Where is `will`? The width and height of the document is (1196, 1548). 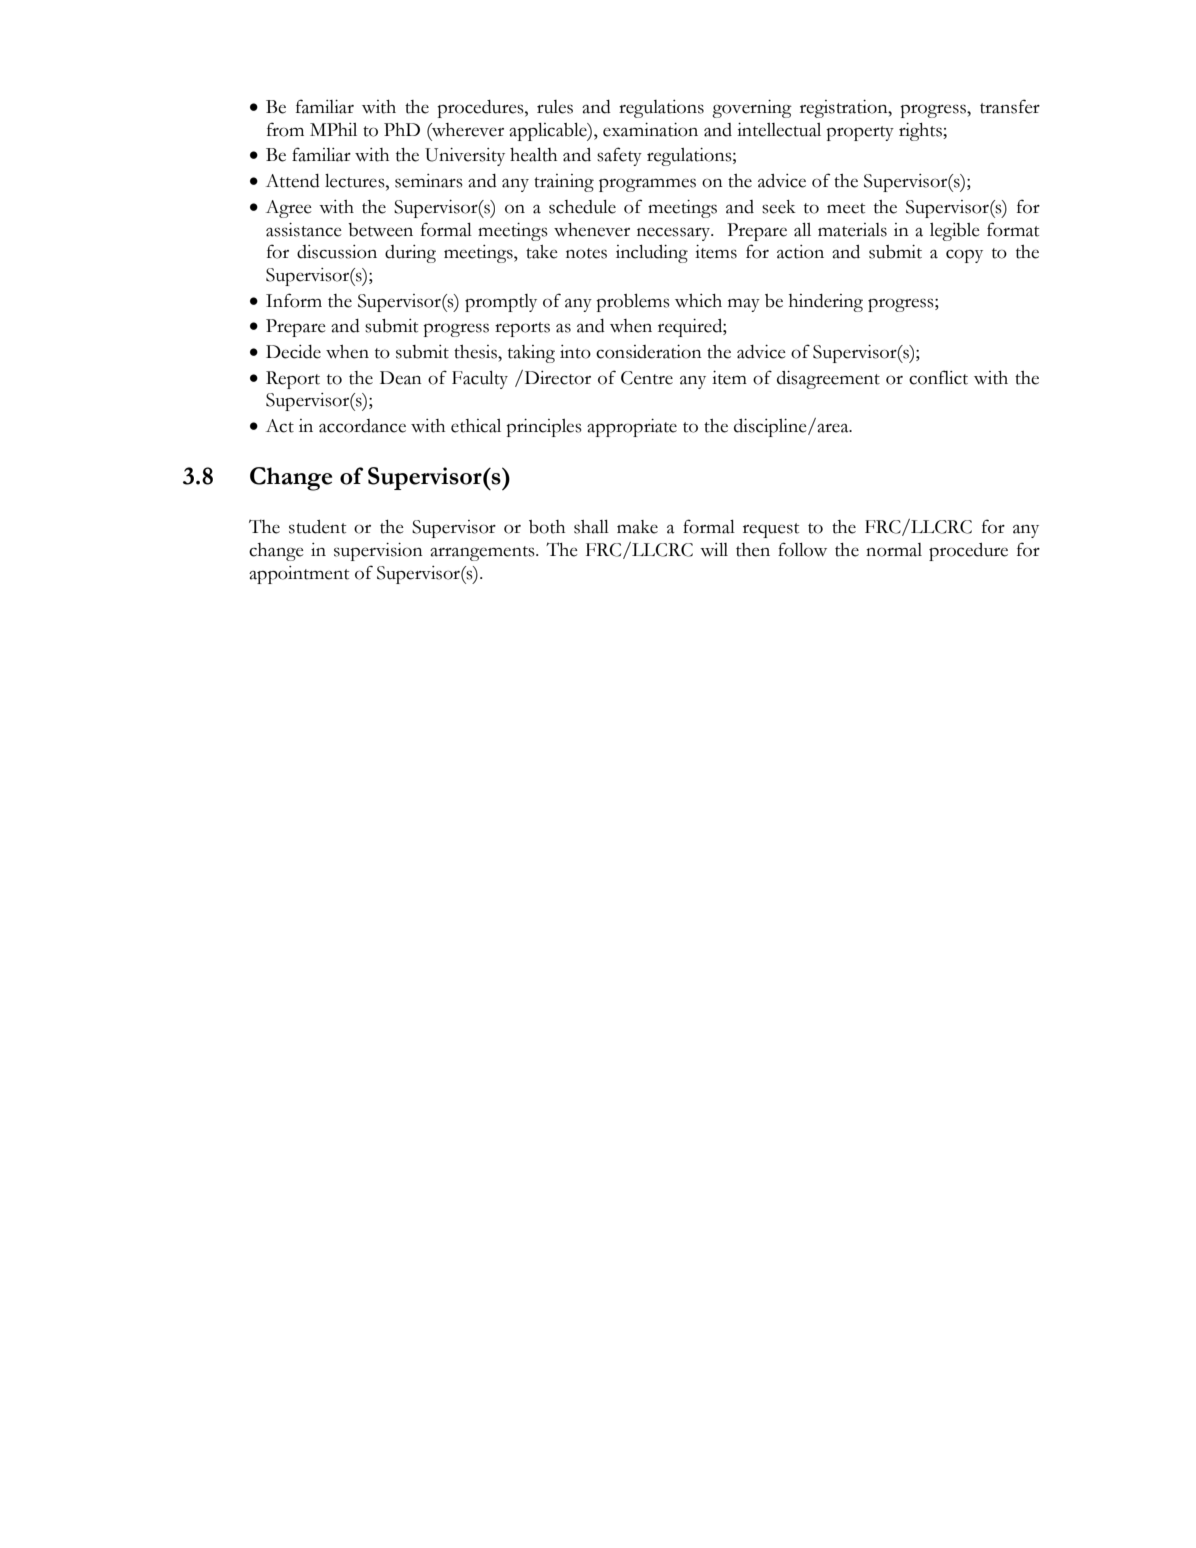
will is located at coordinates (714, 549).
